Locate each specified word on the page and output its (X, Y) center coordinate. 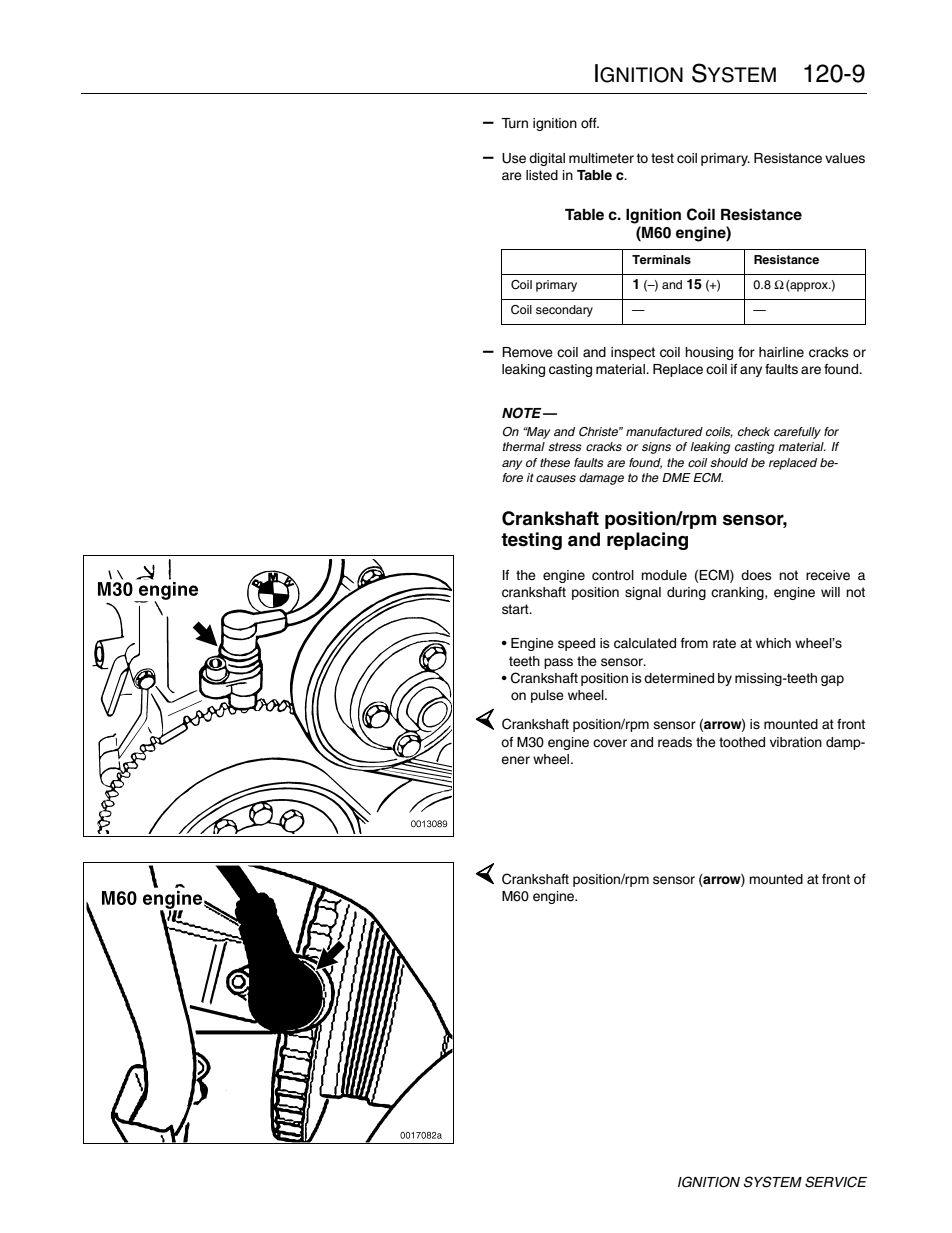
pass (558, 663)
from (694, 643)
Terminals (661, 259)
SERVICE (836, 1182)
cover (610, 743)
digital (547, 159)
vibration (796, 742)
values (845, 158)
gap (832, 680)
